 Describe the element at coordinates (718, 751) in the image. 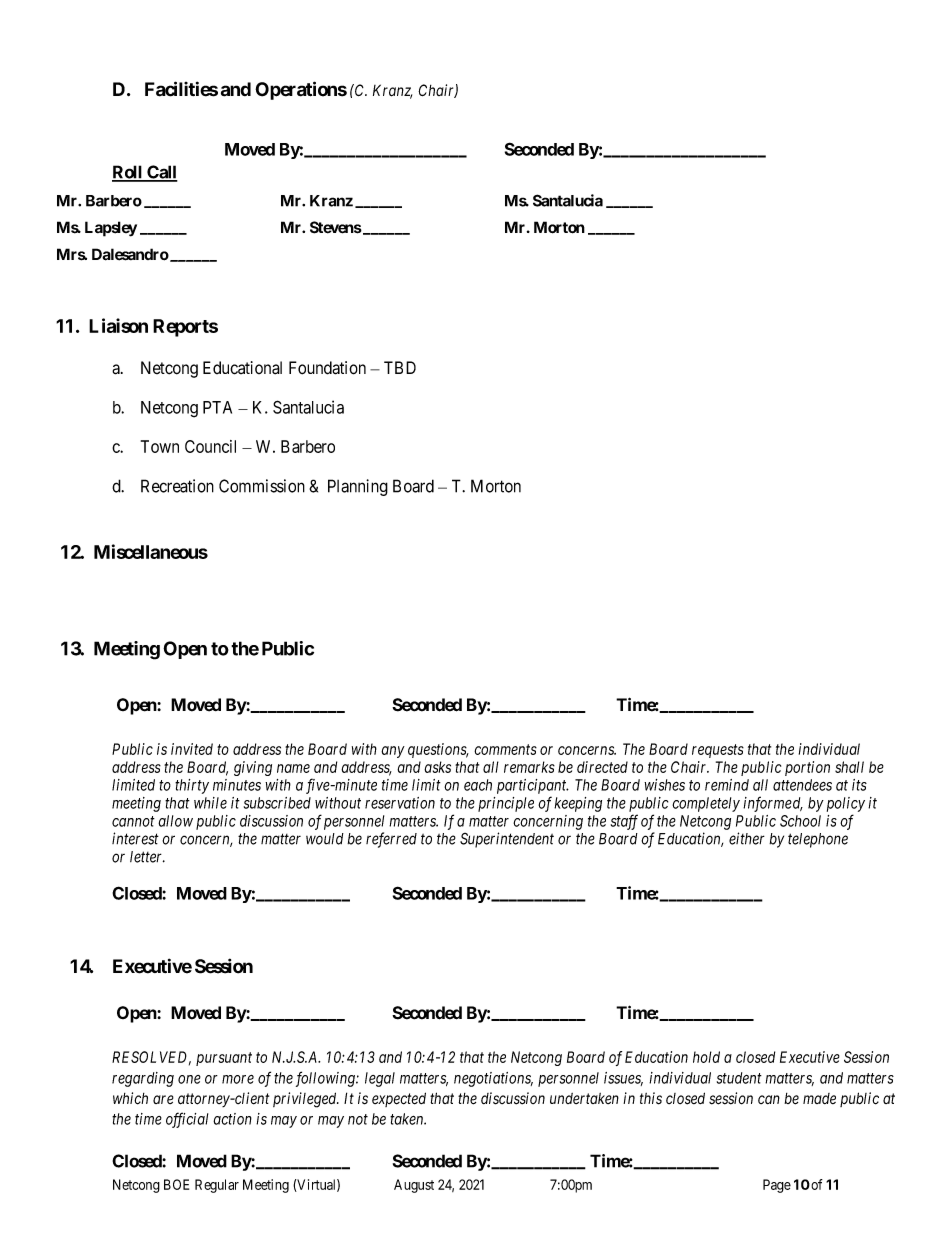

I see `requests` at that location.
